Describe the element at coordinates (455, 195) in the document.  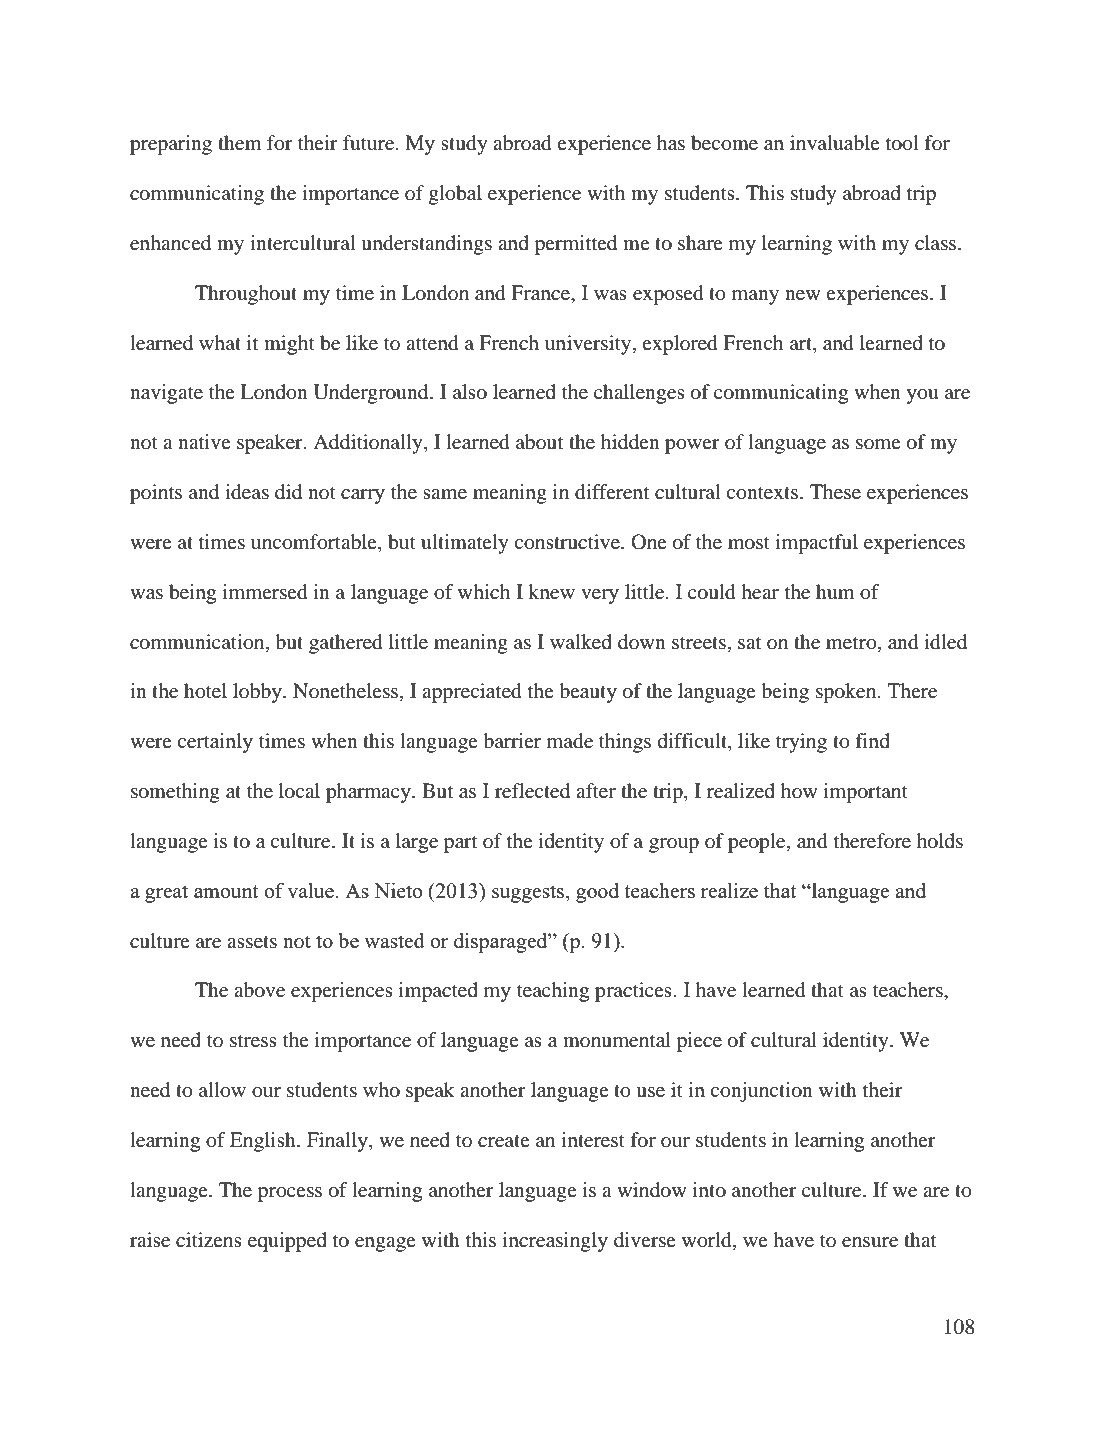
I see `global` at that location.
